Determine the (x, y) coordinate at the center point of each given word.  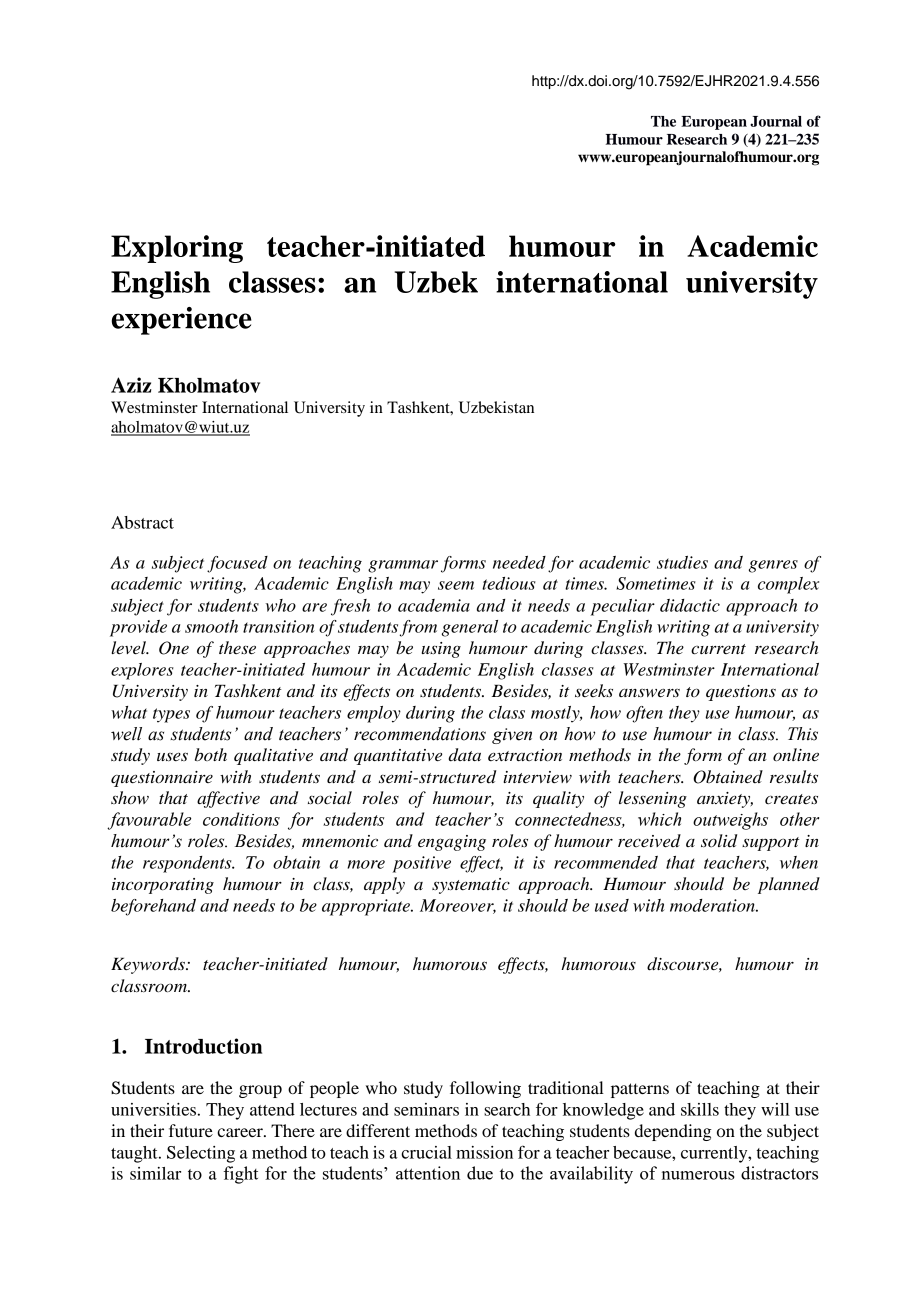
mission (484, 1152)
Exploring (177, 249)
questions (741, 693)
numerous (698, 1175)
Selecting (201, 1154)
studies (682, 562)
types (171, 715)
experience (181, 321)
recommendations (420, 734)
